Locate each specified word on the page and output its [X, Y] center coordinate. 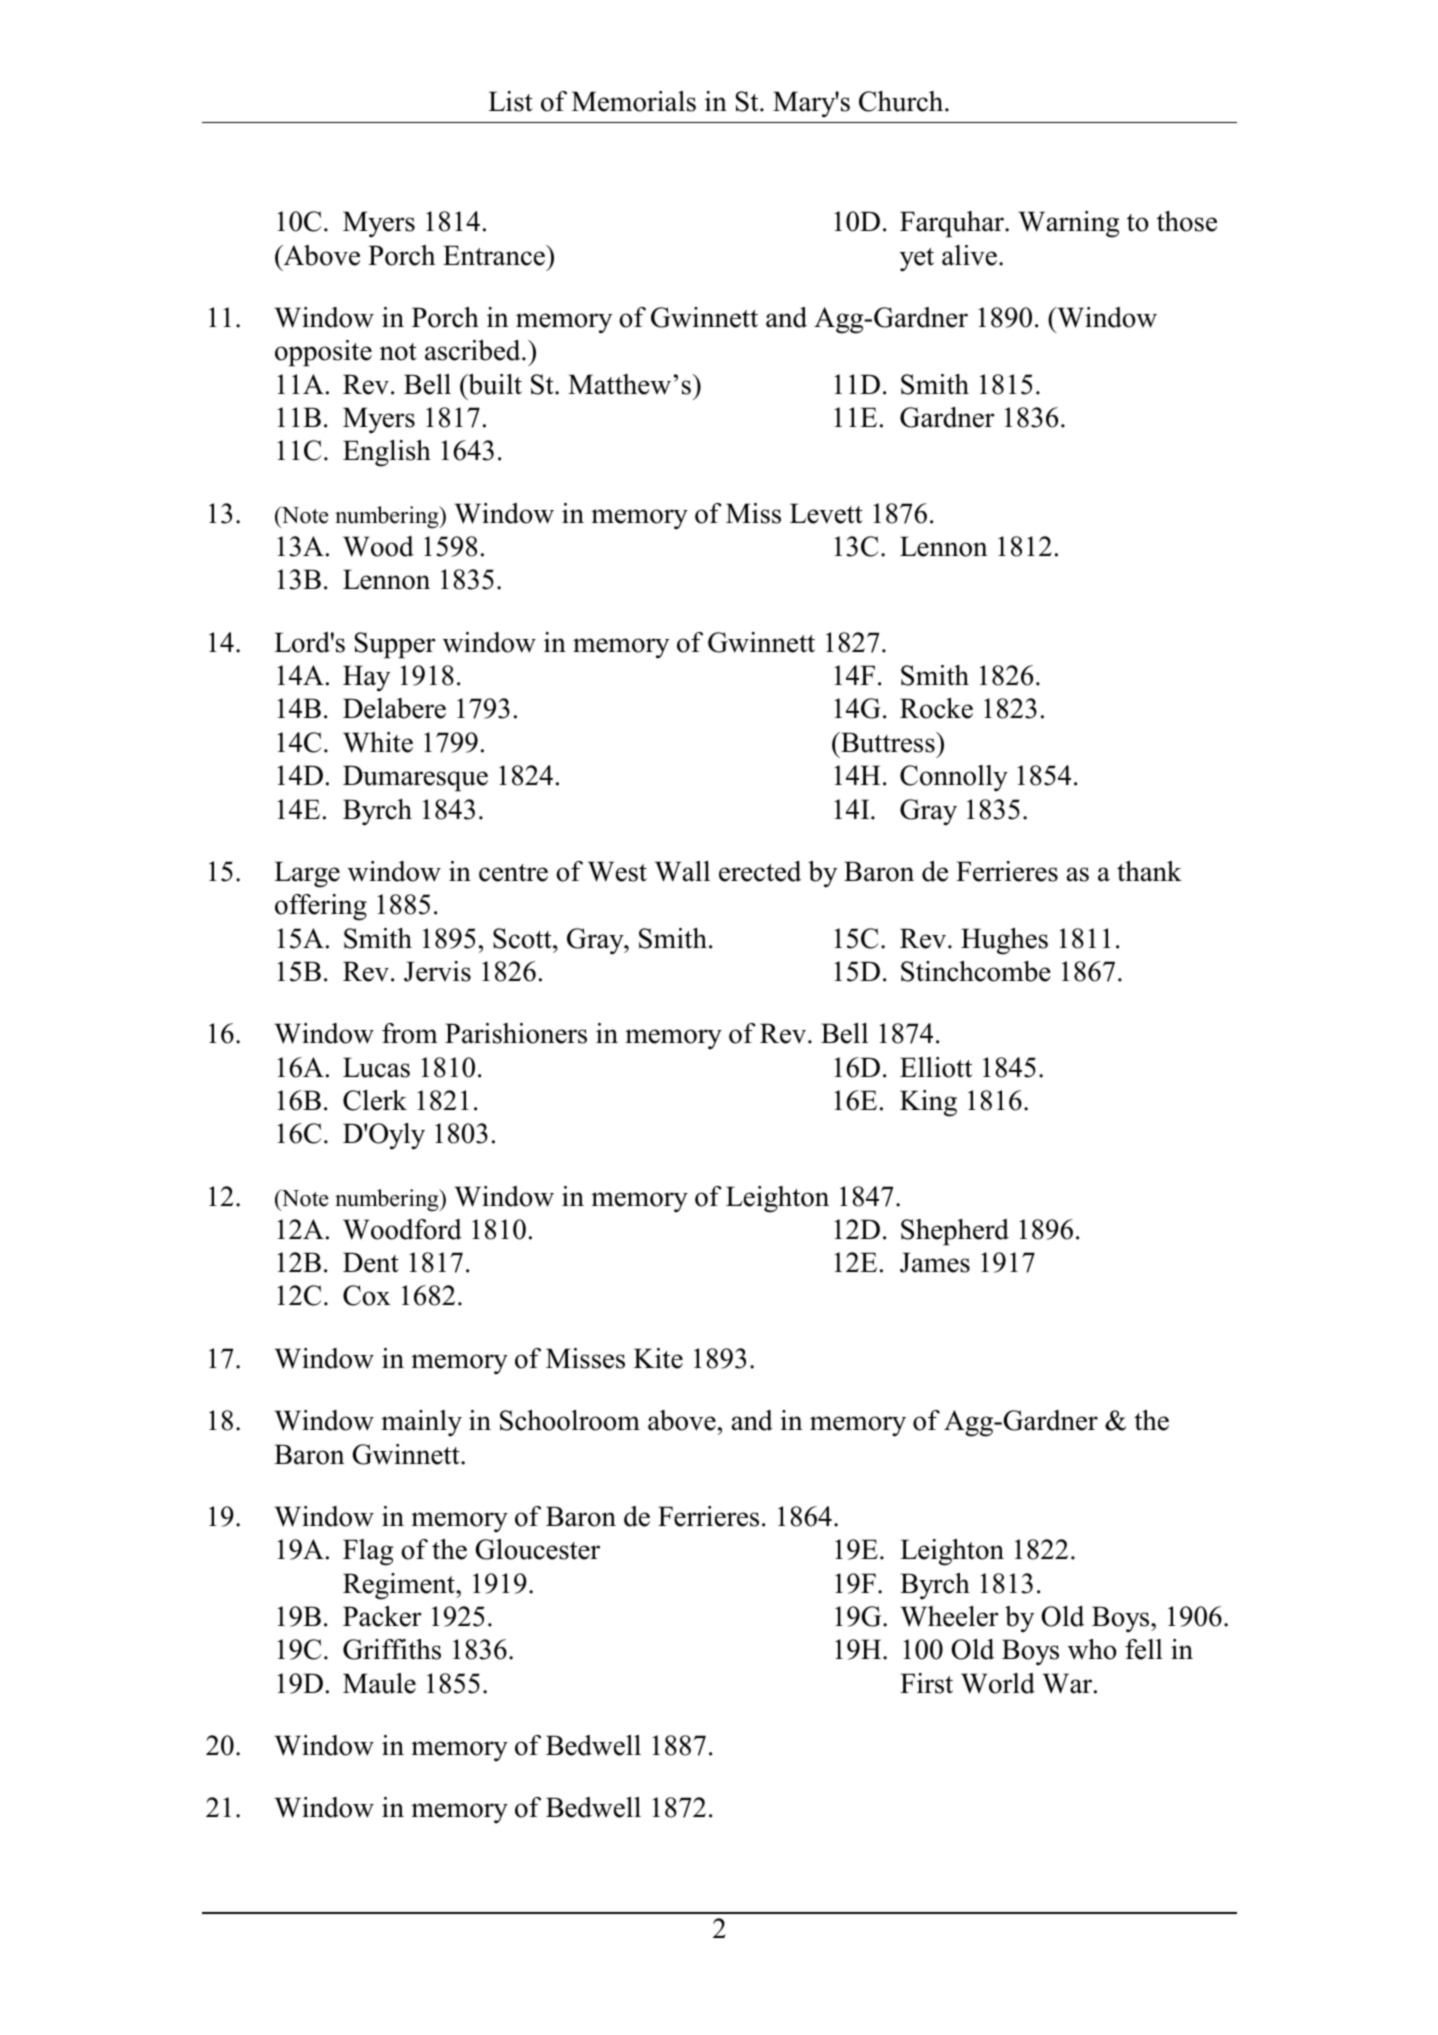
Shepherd [955, 1232]
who [1092, 1649]
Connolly [954, 778]
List [510, 101]
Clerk [375, 1100]
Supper [395, 645]
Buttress [888, 742]
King [928, 1103]
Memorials [634, 101]
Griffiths [392, 1649]
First [926, 1683]
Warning [1068, 224]
